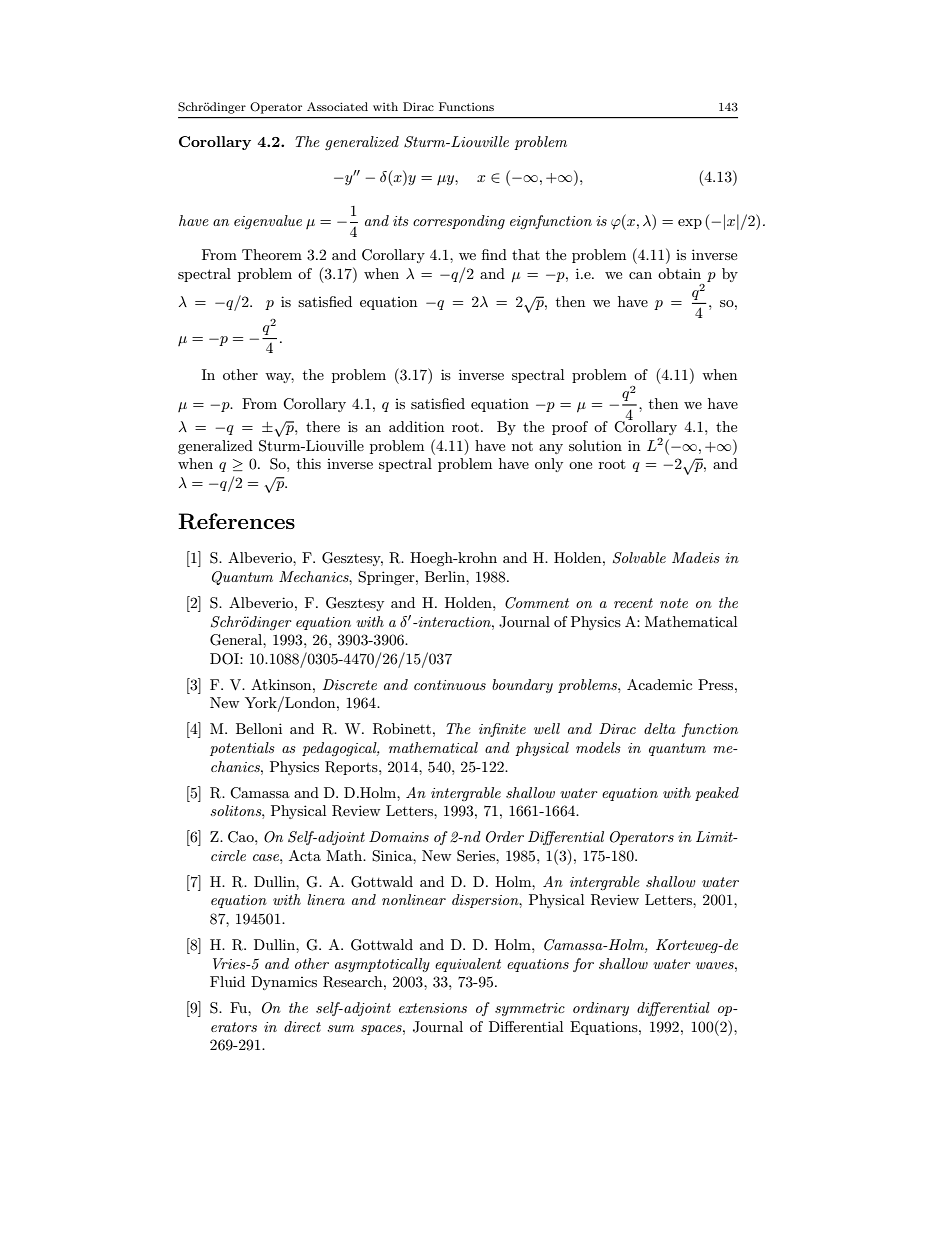 This document has height=1233, width=952. I want to click on References, so click(236, 521).
